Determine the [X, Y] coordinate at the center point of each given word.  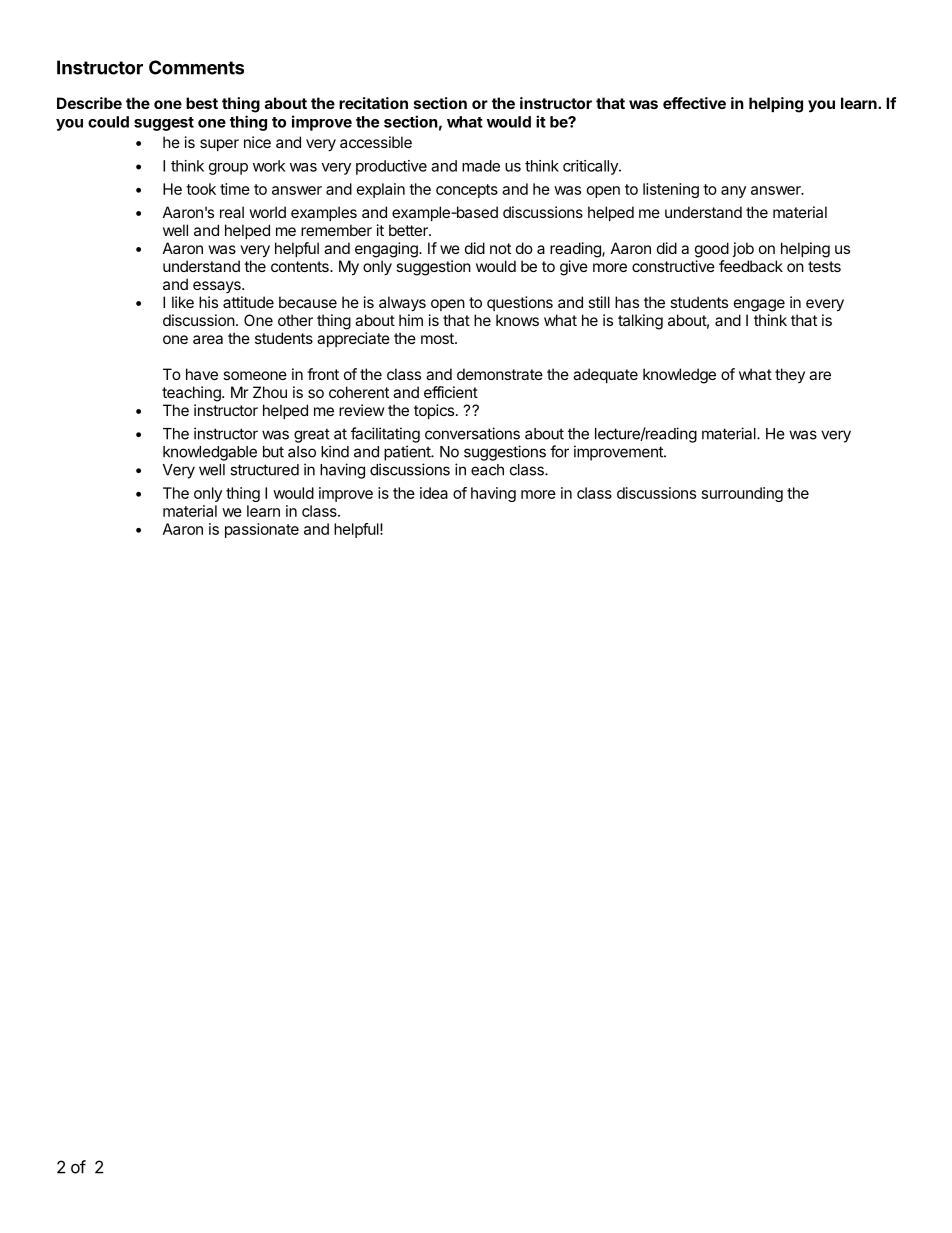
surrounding [742, 494]
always [402, 304]
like [183, 302]
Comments [196, 67]
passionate [262, 530]
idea [434, 493]
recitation [373, 103]
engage [759, 305]
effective [694, 103]
